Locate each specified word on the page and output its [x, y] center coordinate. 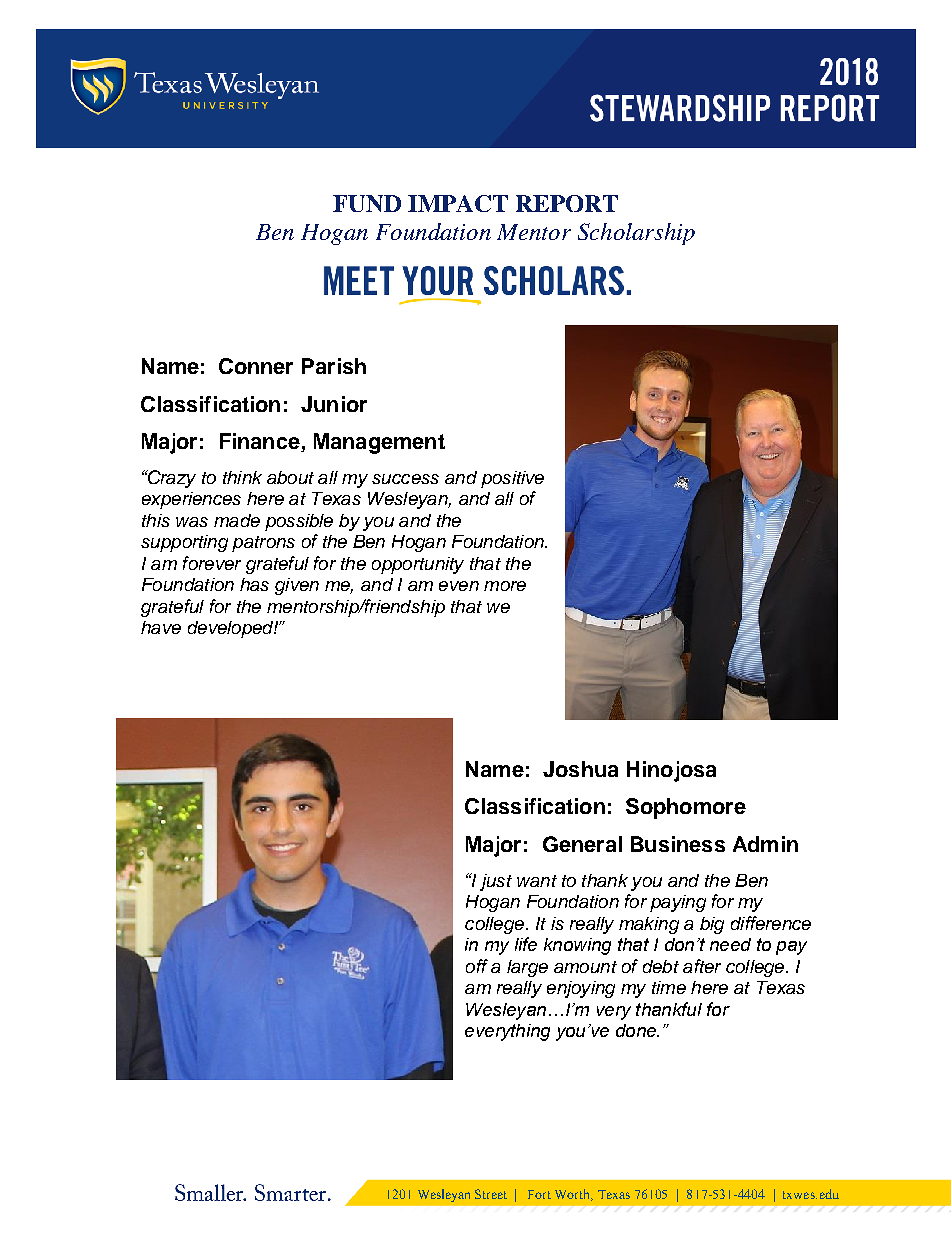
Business [678, 844]
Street [491, 1194]
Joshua [580, 769]
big [712, 925]
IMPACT [458, 203]
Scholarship [636, 234]
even [459, 586]
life [526, 944]
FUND [367, 203]
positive [512, 479]
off [477, 966]
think [242, 477]
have [161, 627]
